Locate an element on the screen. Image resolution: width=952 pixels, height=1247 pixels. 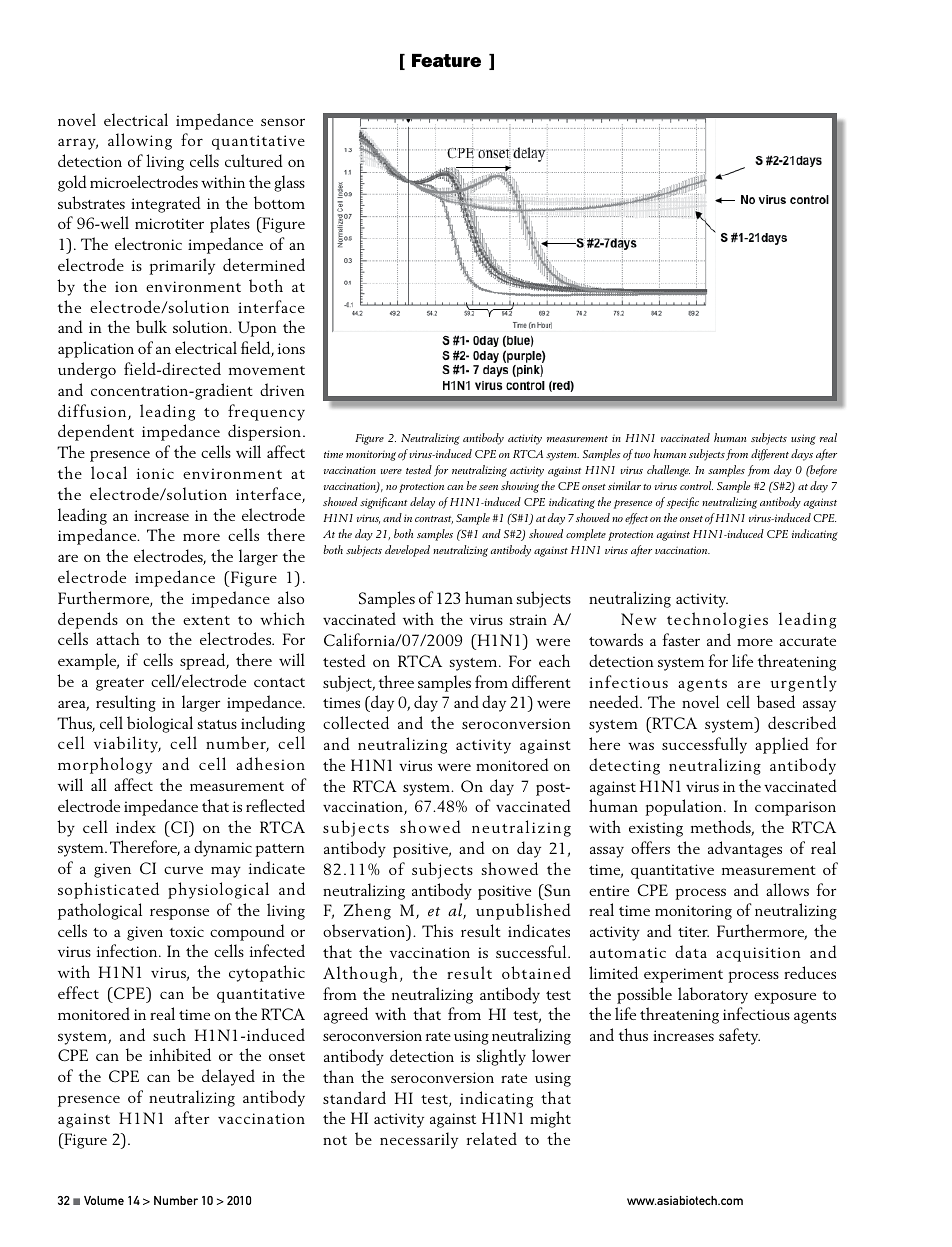
three is located at coordinates (396, 681).
